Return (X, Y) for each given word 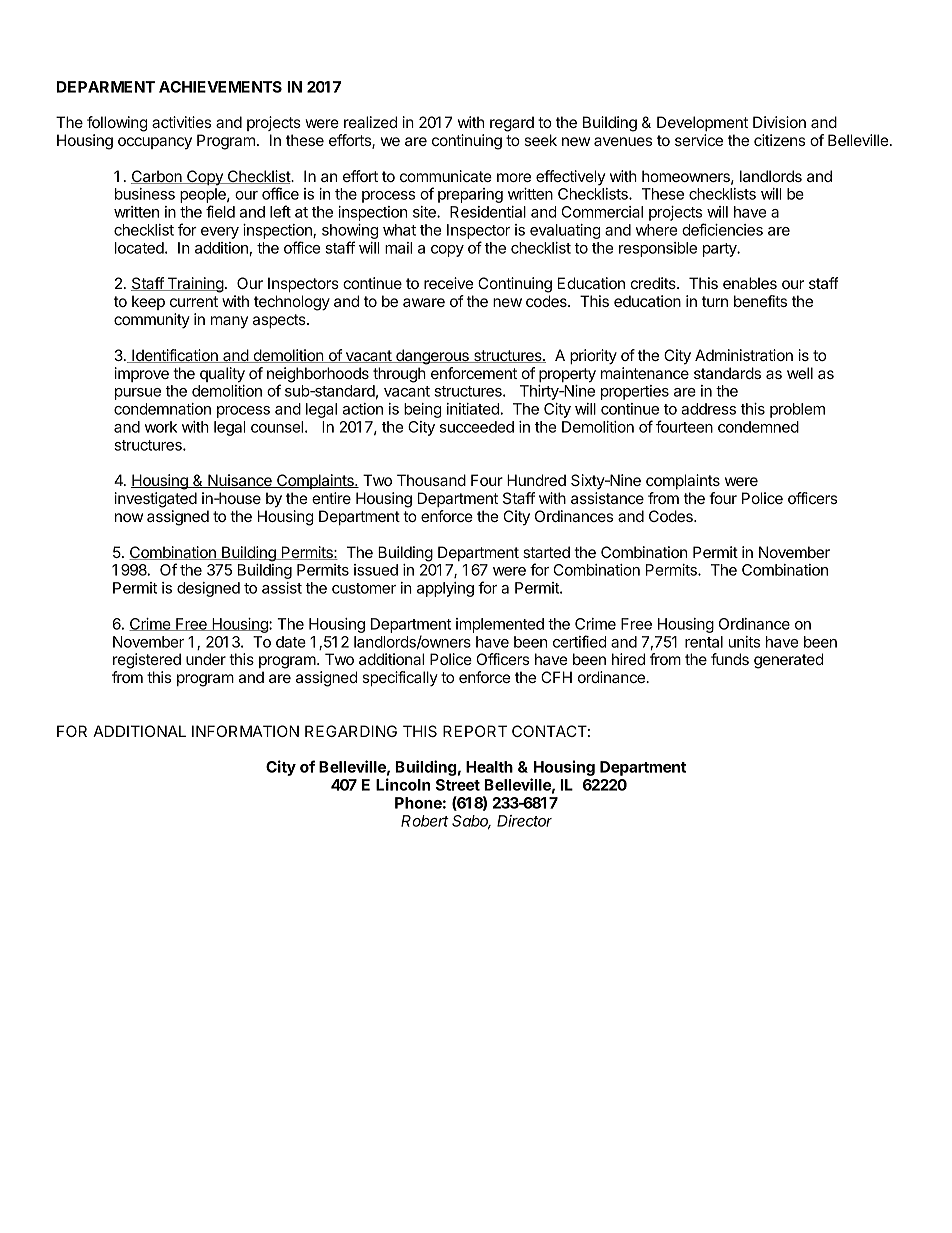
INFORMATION (245, 731)
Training (194, 285)
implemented (500, 625)
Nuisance (240, 481)
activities (181, 122)
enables (750, 283)
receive (448, 283)
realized (370, 122)
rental (704, 642)
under (206, 659)
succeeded (477, 427)
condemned (758, 427)
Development (702, 123)
